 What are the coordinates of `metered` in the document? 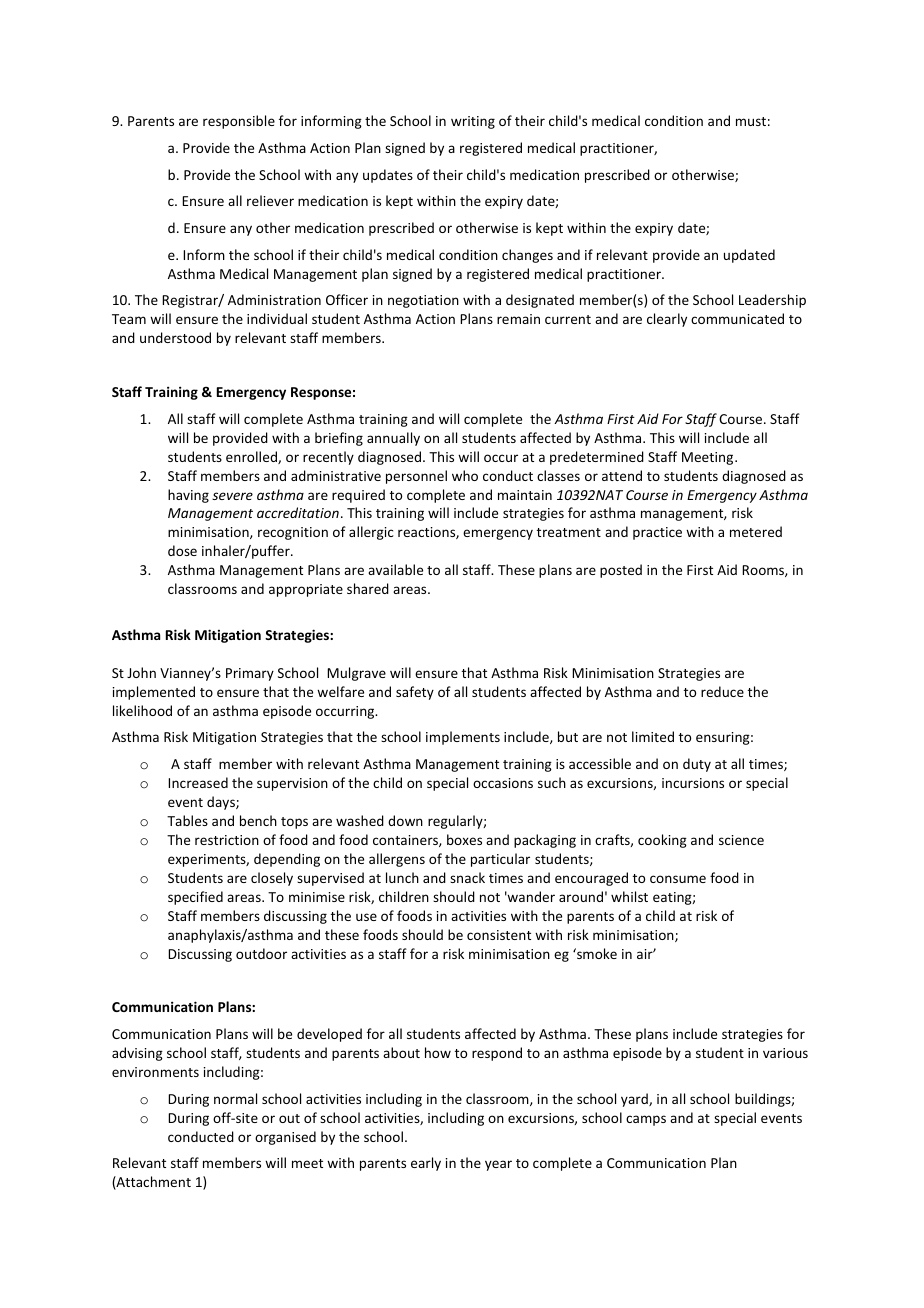 It's located at (756, 531).
